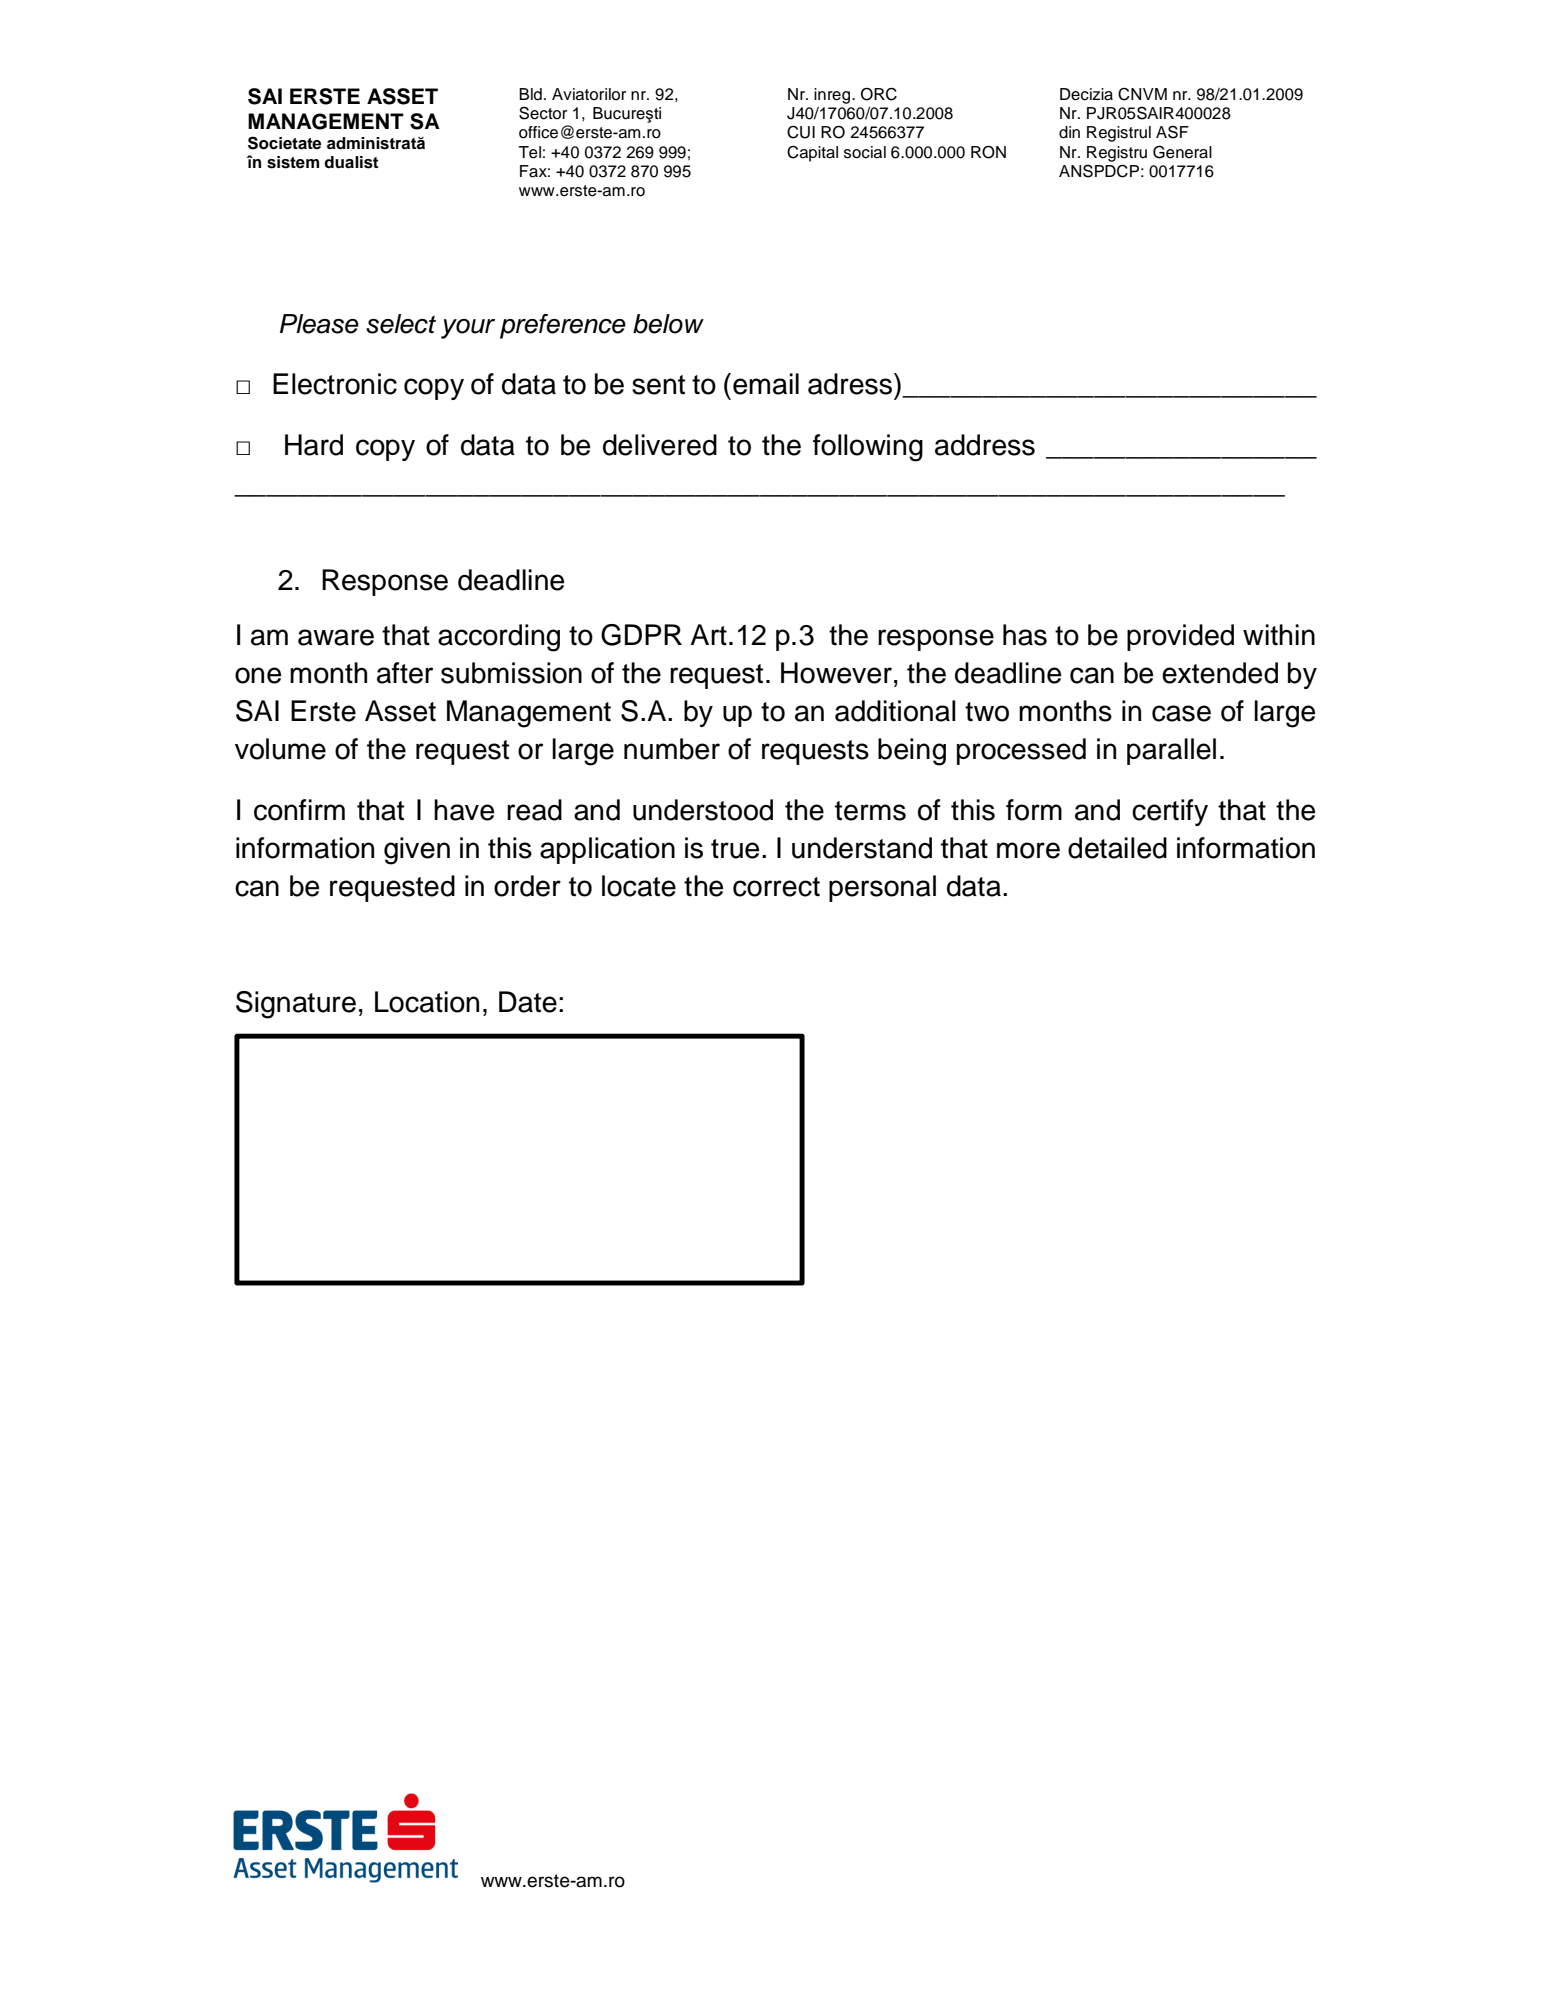 This page has width=1553, height=2009. What do you see at coordinates (1172, 132) in the page?
I see `ASF` at bounding box center [1172, 132].
